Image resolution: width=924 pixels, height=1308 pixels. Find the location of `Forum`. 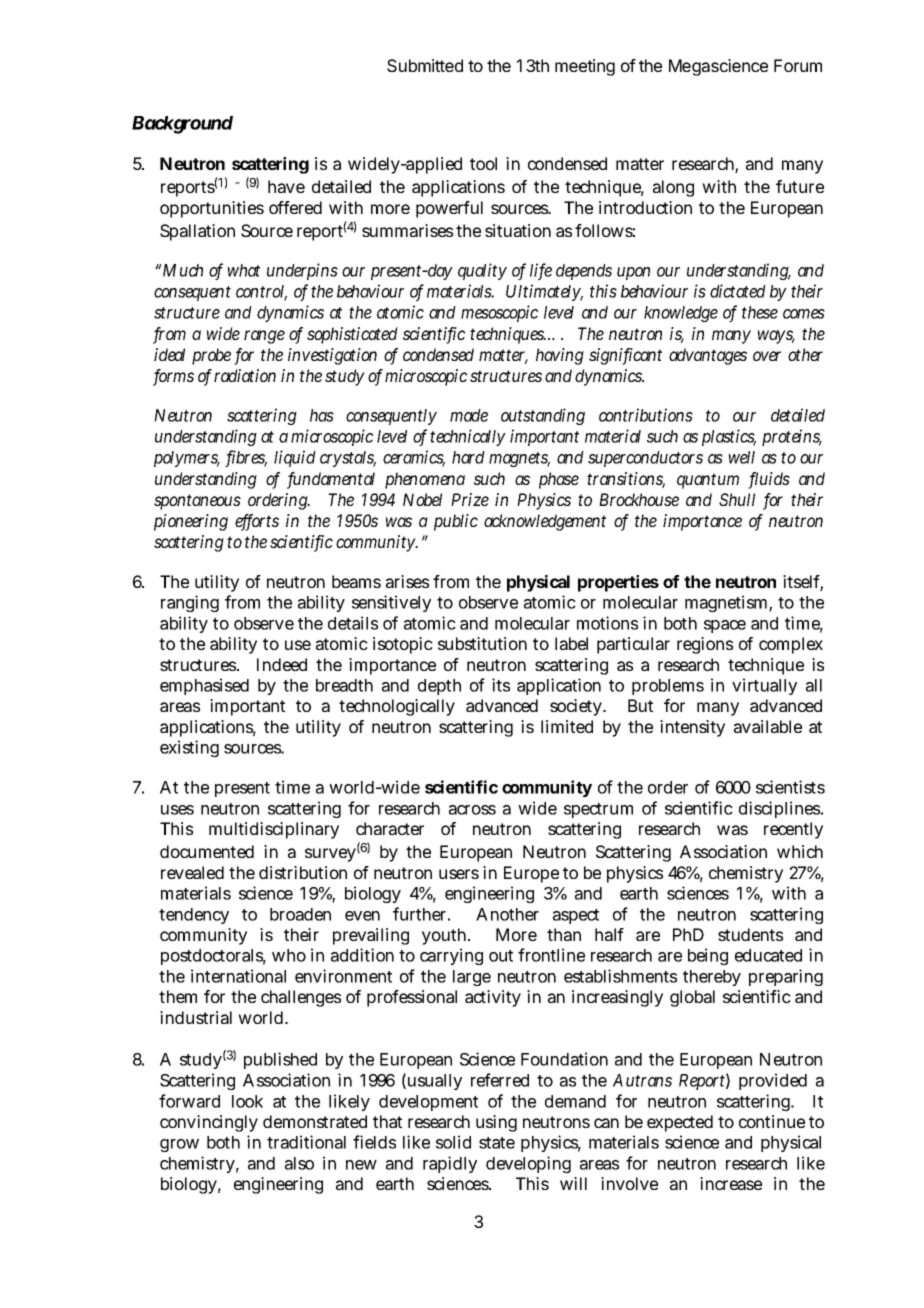

Forum is located at coordinates (798, 65).
